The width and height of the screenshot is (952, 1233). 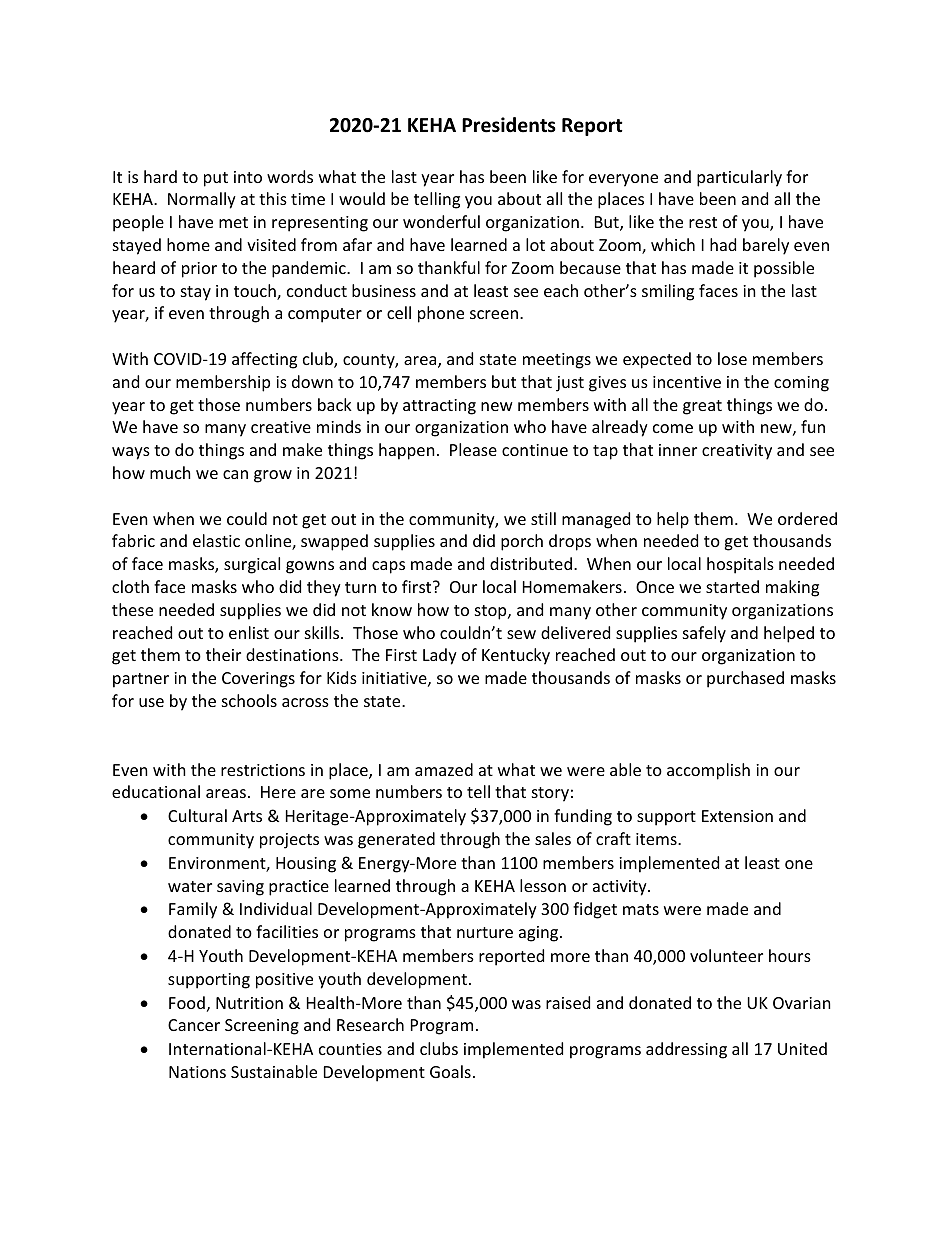 What do you see at coordinates (737, 816) in the screenshot?
I see `Extension` at bounding box center [737, 816].
